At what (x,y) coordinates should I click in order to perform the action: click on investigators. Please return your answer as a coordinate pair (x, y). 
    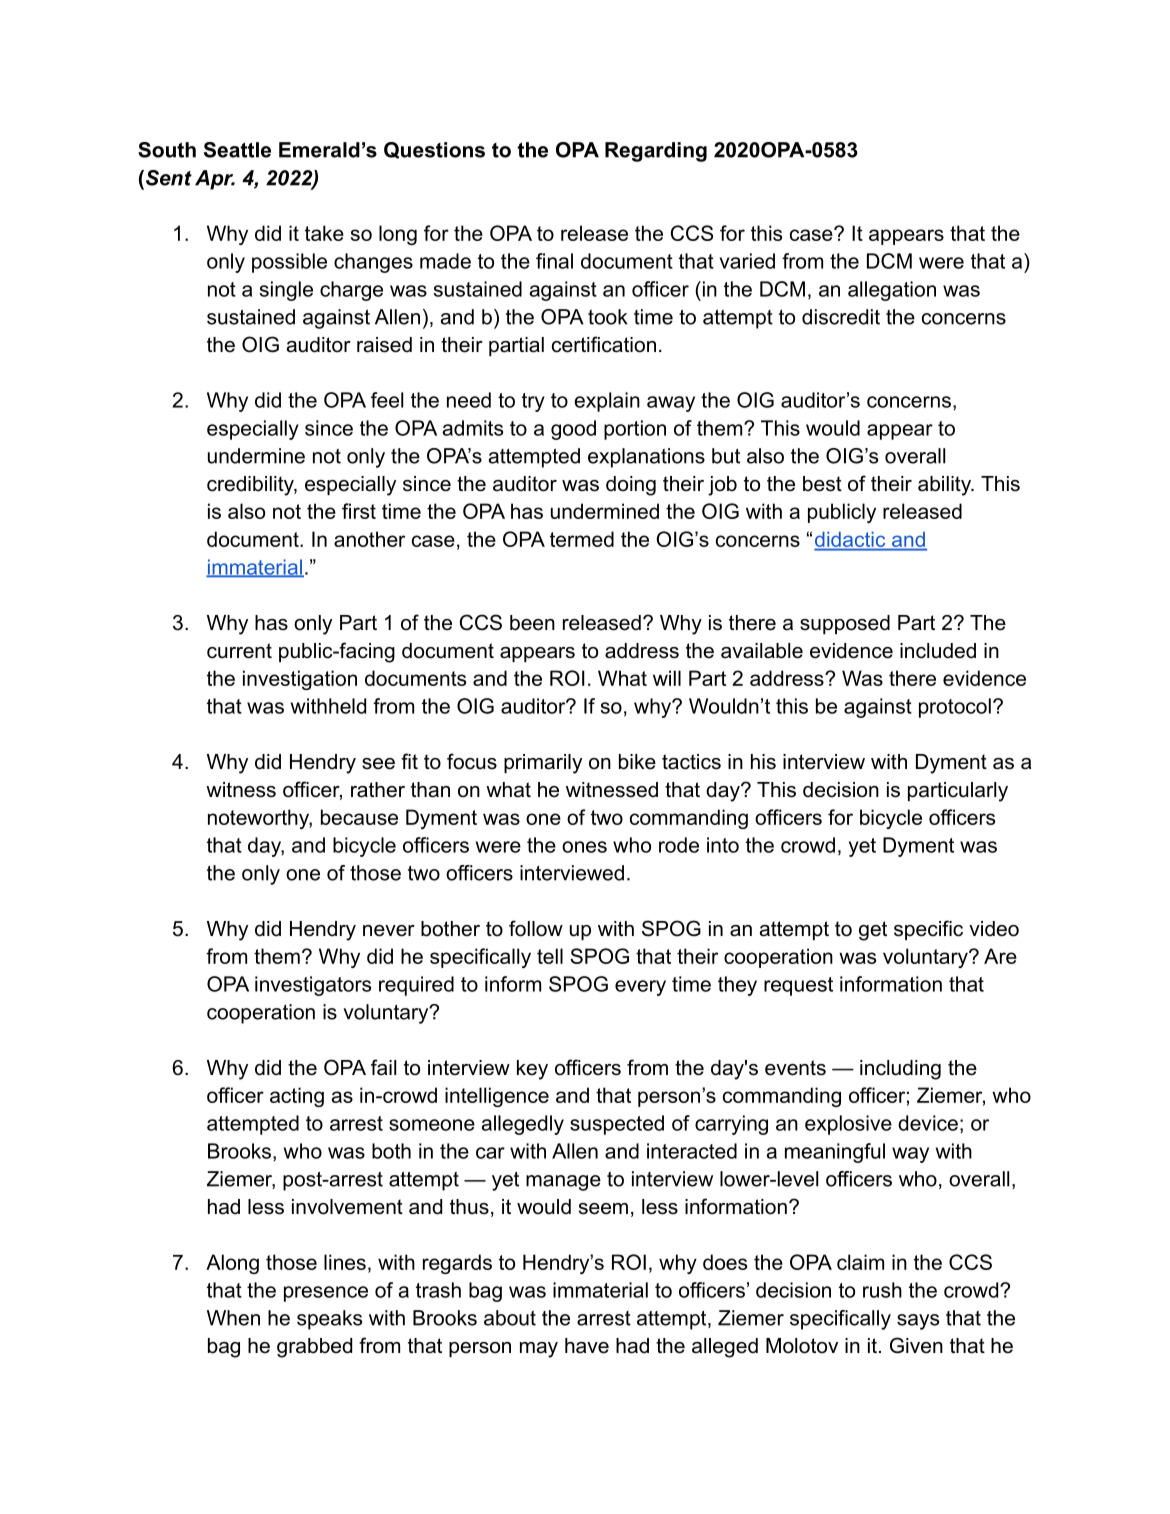
    Looking at the image, I should click on (313, 986).
